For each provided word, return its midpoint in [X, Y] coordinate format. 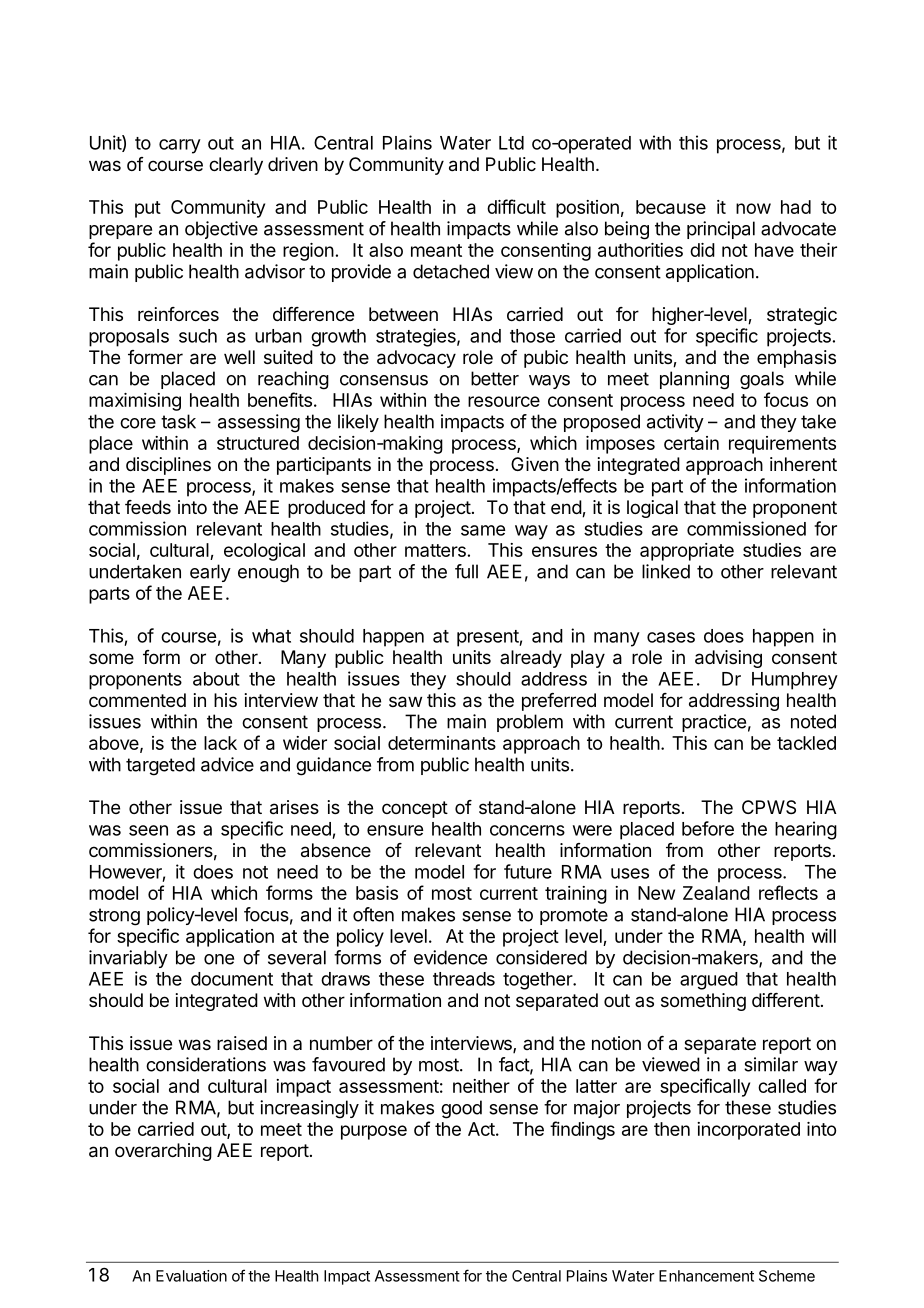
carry [180, 146]
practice [714, 723]
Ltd [511, 143]
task [178, 421]
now [753, 208]
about [216, 679]
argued [709, 981]
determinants [442, 743]
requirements [782, 445]
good [461, 1109]
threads [464, 979]
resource [504, 401]
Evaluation [191, 1276]
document [232, 979]
